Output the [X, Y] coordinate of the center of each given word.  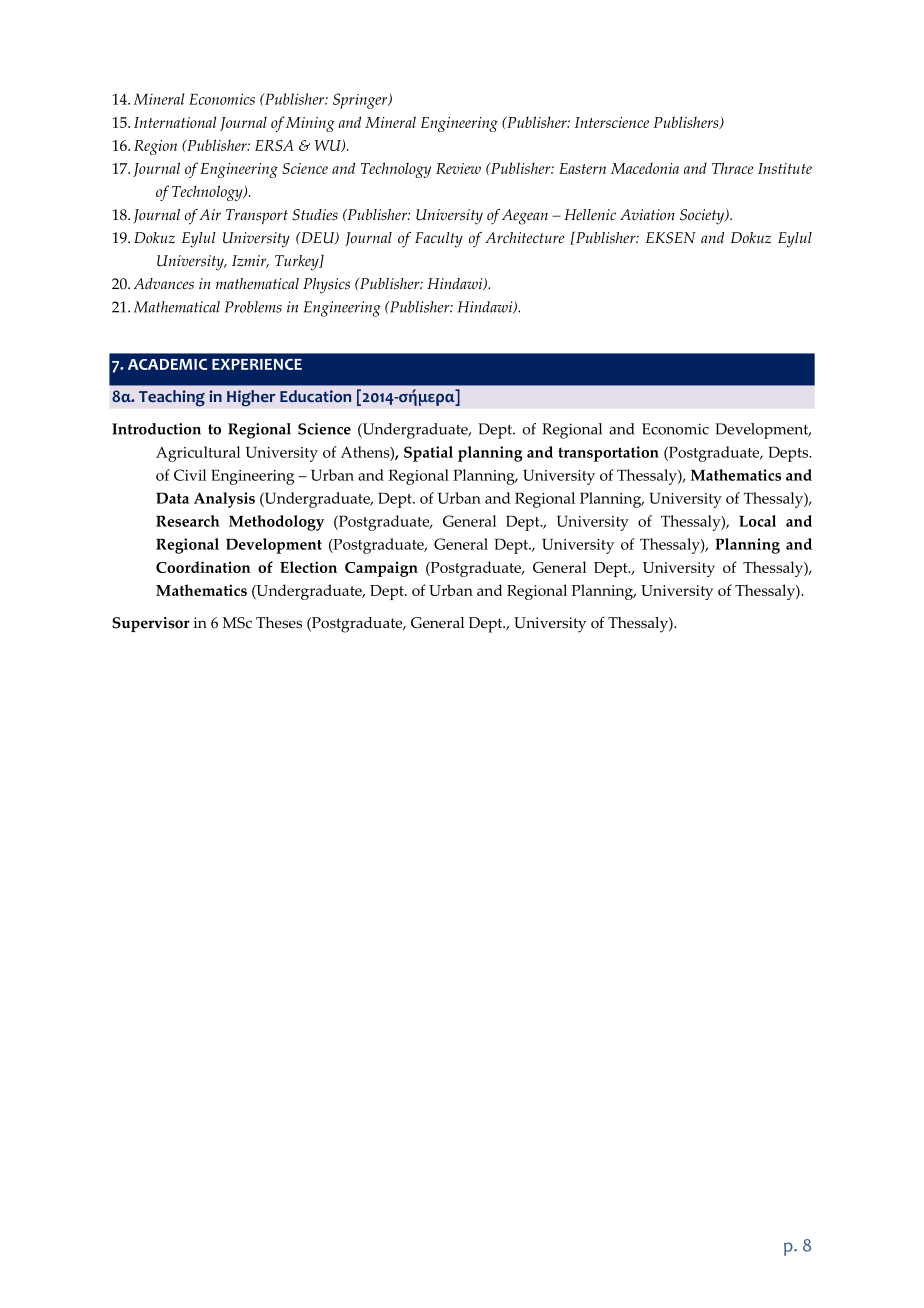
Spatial [428, 454]
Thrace [733, 168]
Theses [279, 623]
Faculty [439, 240]
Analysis [224, 500]
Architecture [524, 238]
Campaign [381, 569]
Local [757, 521]
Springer [361, 101]
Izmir [250, 261]
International [175, 122]
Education [315, 396]
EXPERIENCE [257, 364]
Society [703, 217]
